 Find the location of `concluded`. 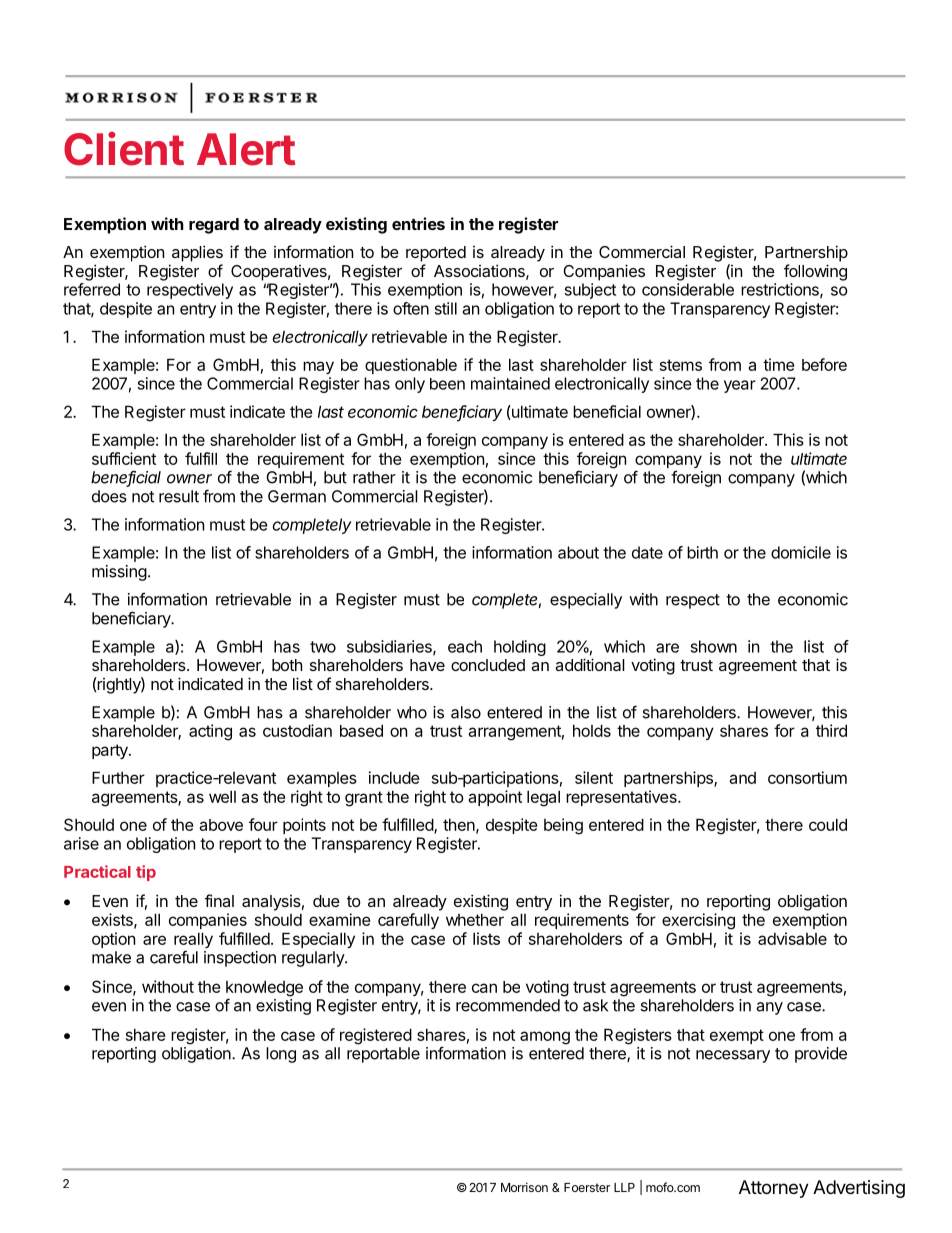

concluded is located at coordinates (488, 665).
